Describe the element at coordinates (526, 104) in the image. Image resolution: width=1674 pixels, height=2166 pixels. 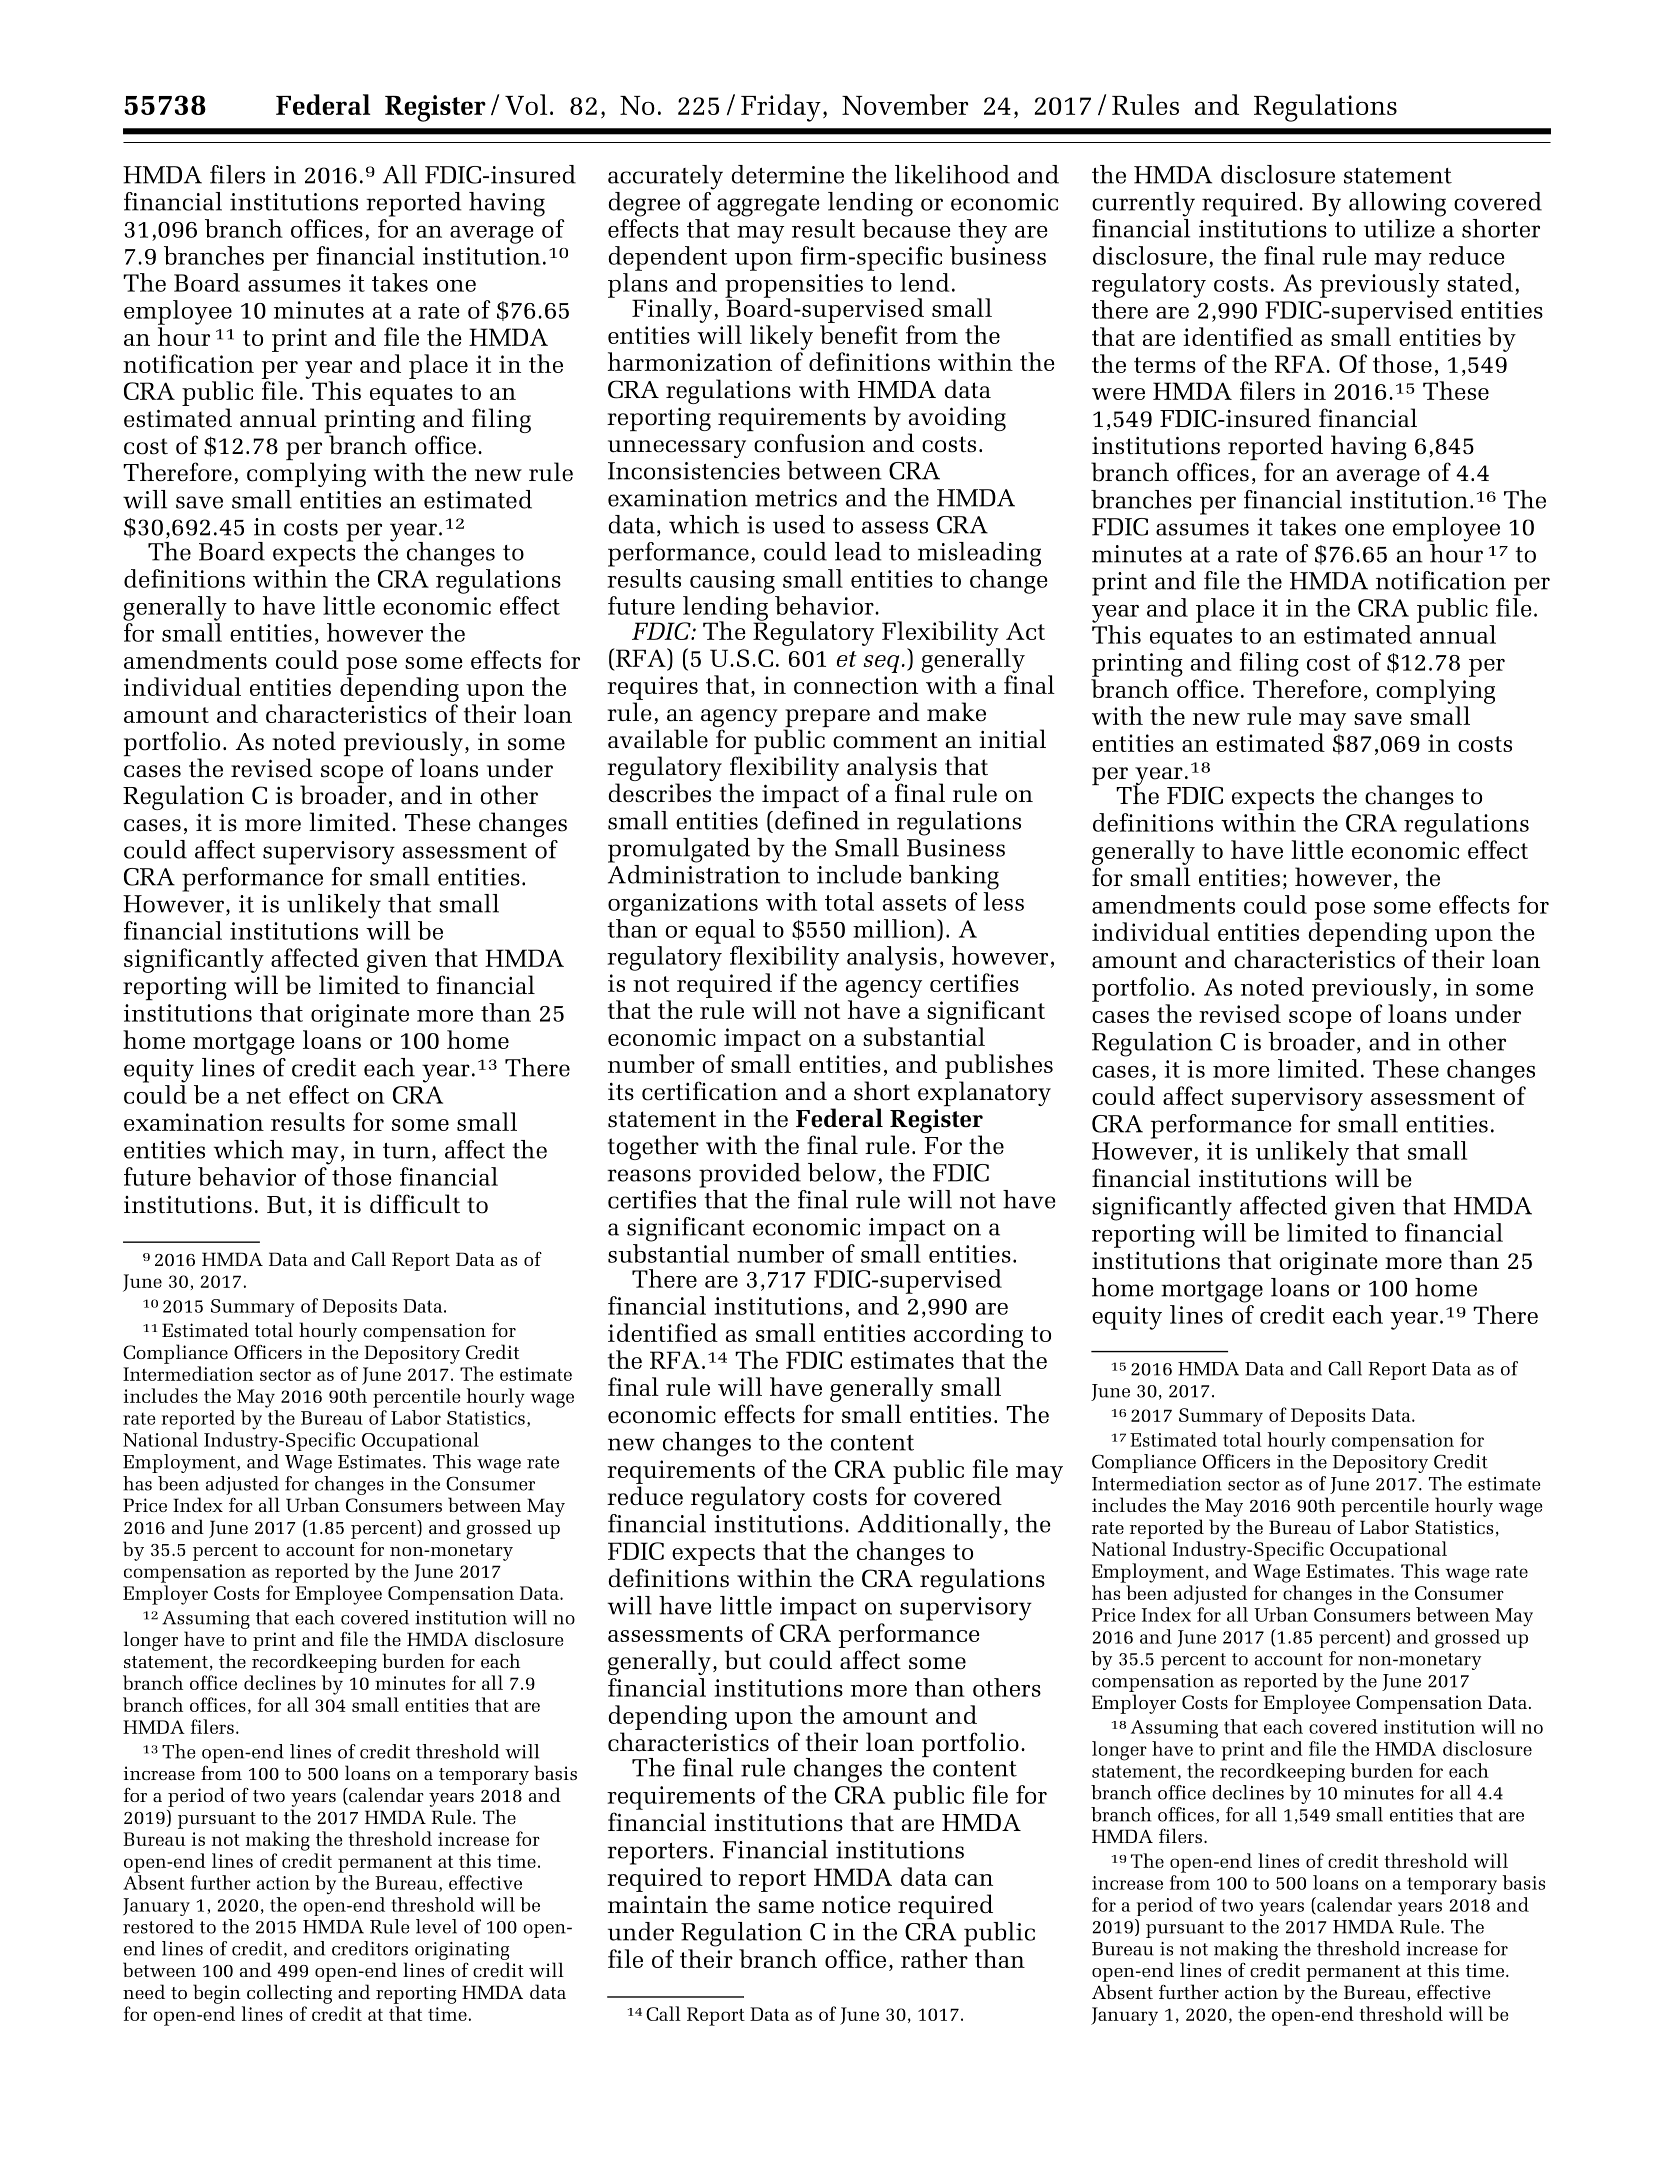
I see `Vol` at that location.
